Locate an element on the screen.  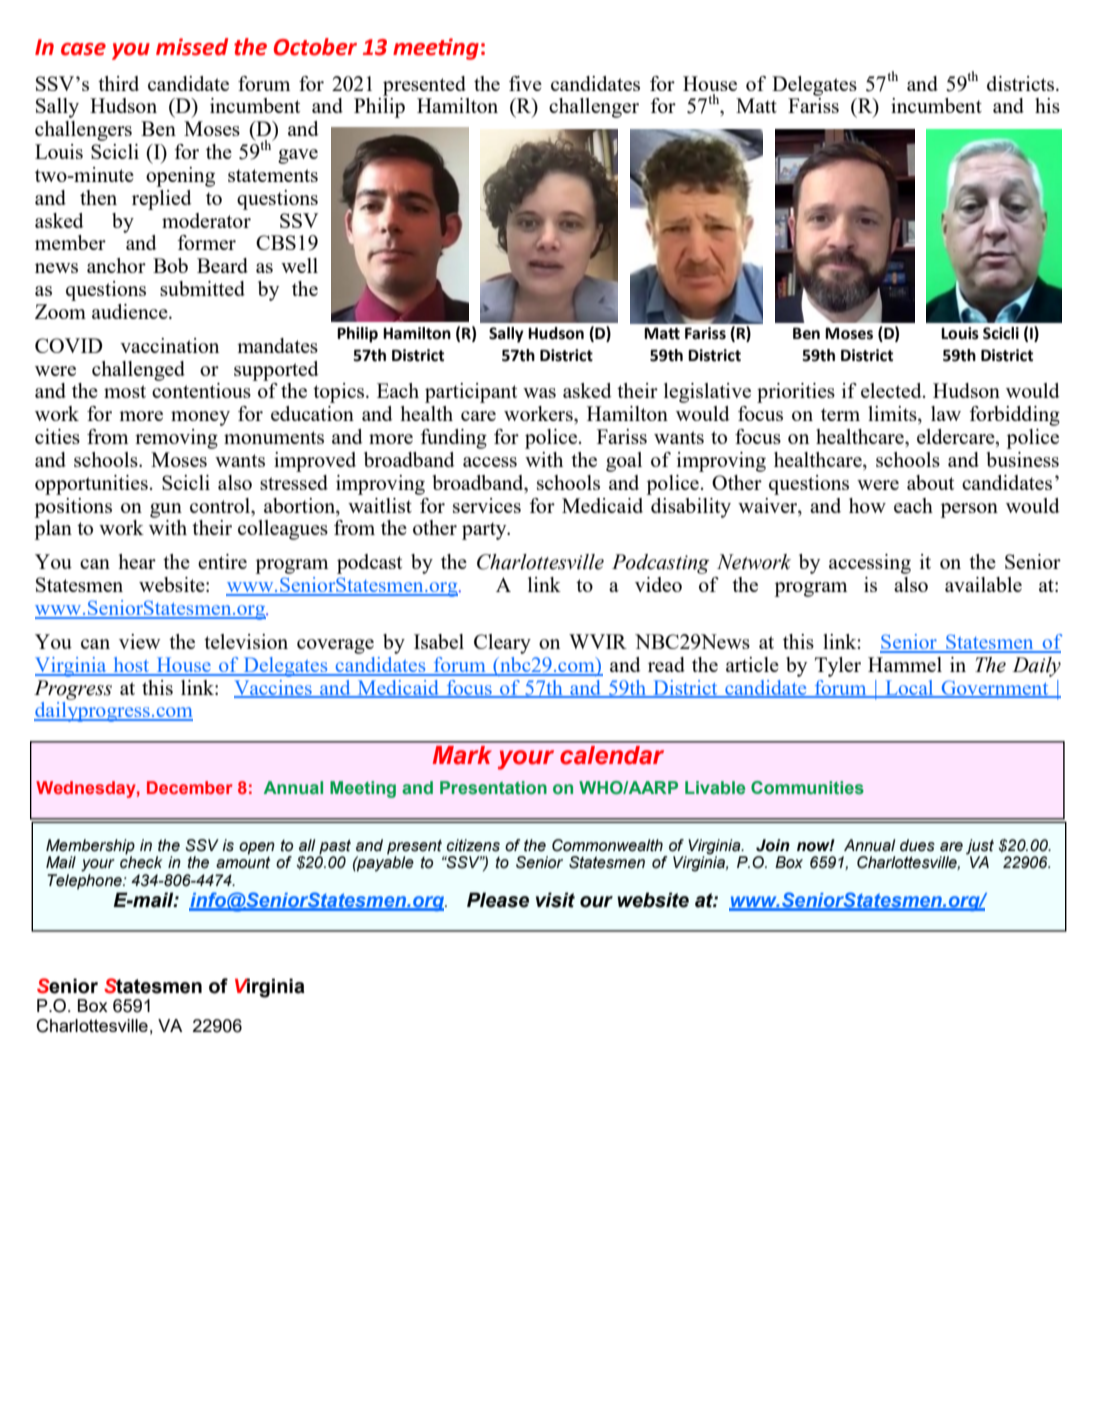
view is located at coordinates (140, 641).
